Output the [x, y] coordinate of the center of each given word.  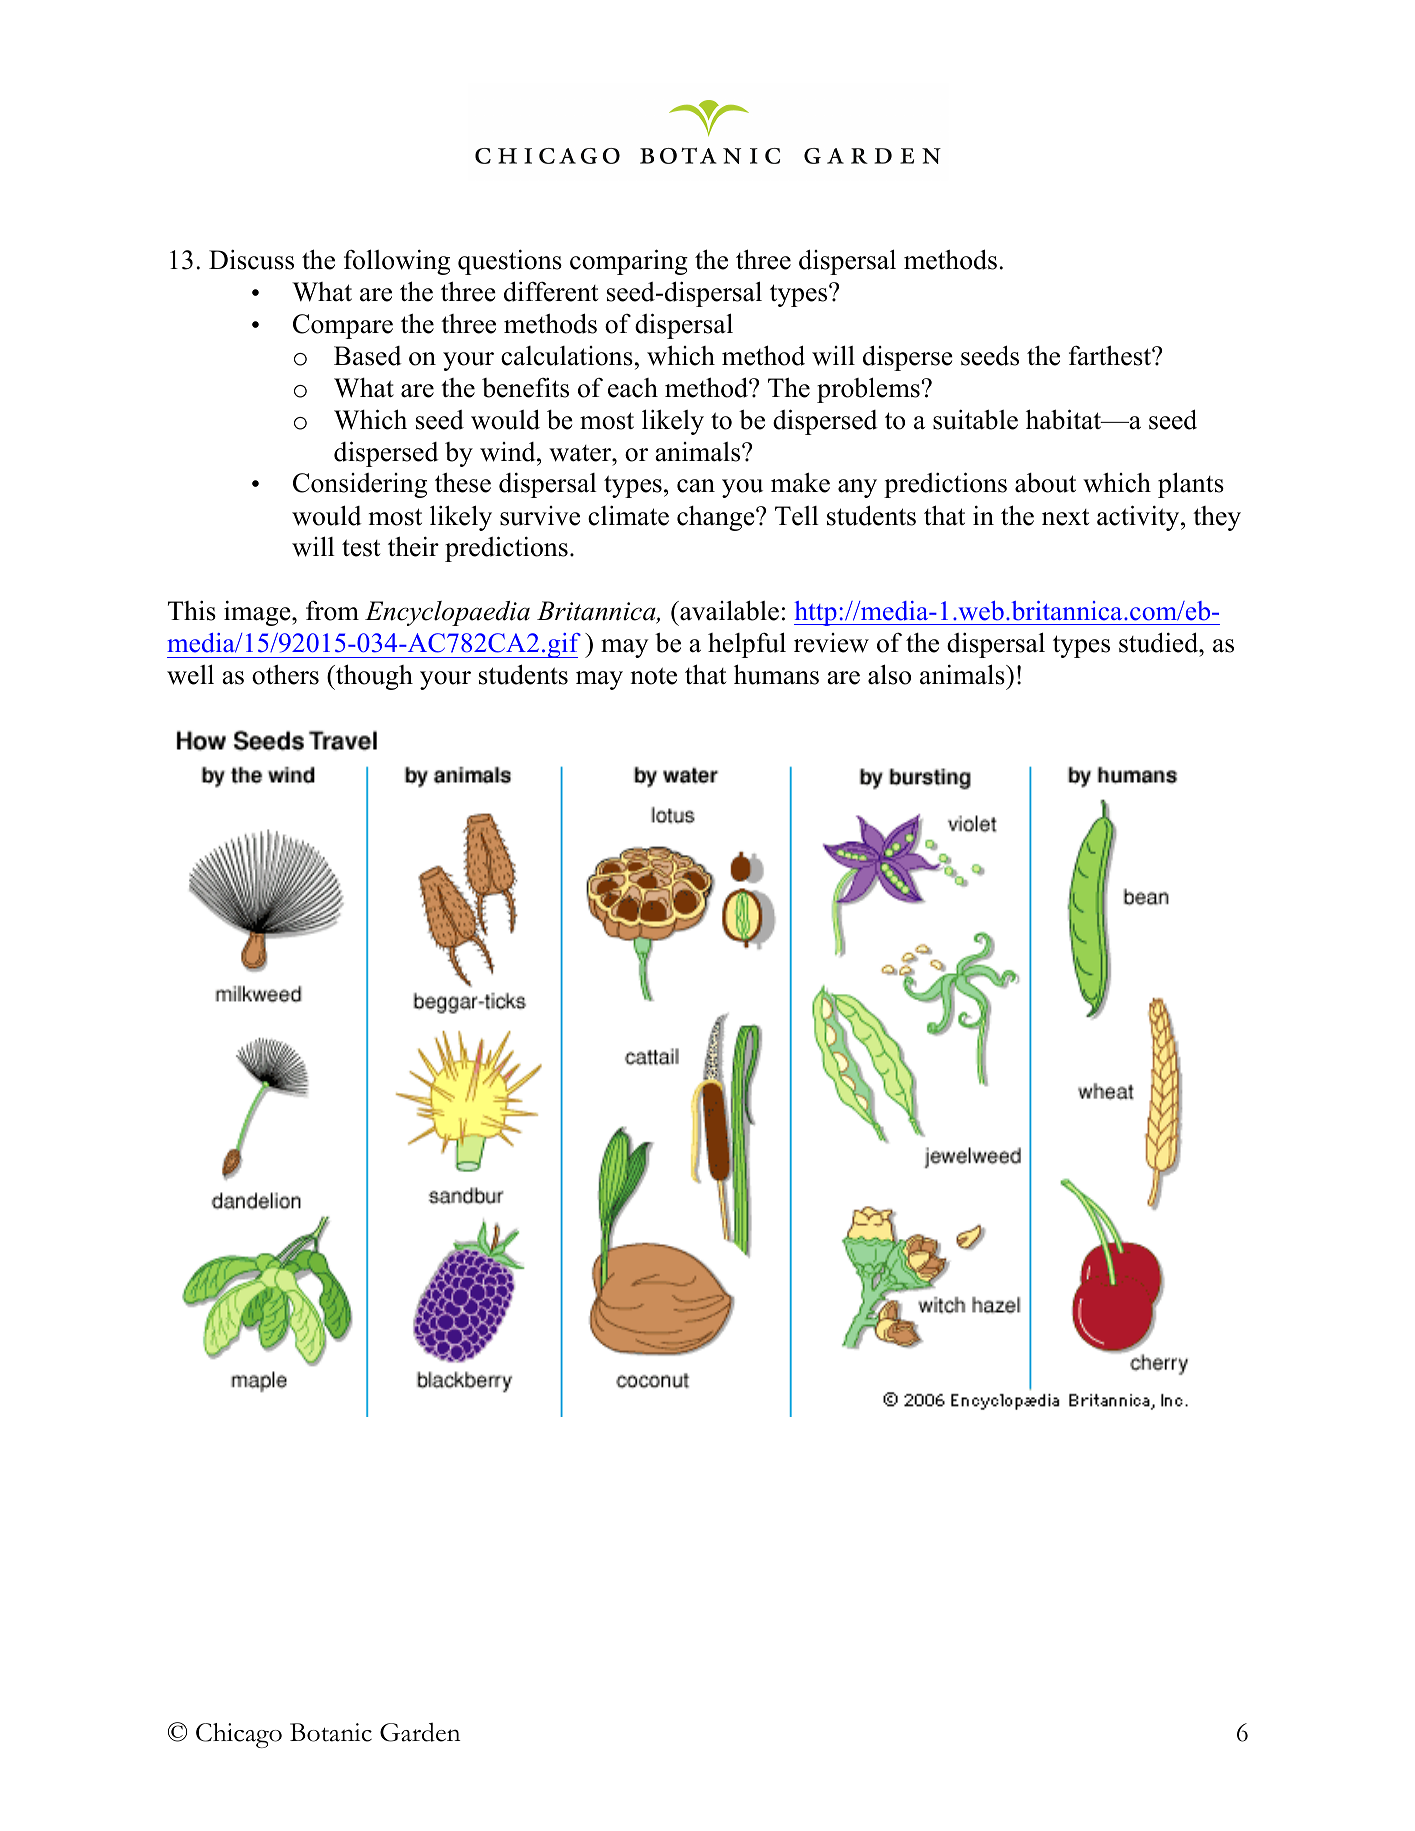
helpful [747, 645]
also [889, 674]
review [831, 643]
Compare [343, 326]
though [373, 677]
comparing [629, 262]
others [285, 674]
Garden [420, 1732]
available [728, 610]
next [1065, 517]
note [653, 676]
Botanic [331, 1732]
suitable [975, 419]
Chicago [239, 1735]
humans [776, 674]
